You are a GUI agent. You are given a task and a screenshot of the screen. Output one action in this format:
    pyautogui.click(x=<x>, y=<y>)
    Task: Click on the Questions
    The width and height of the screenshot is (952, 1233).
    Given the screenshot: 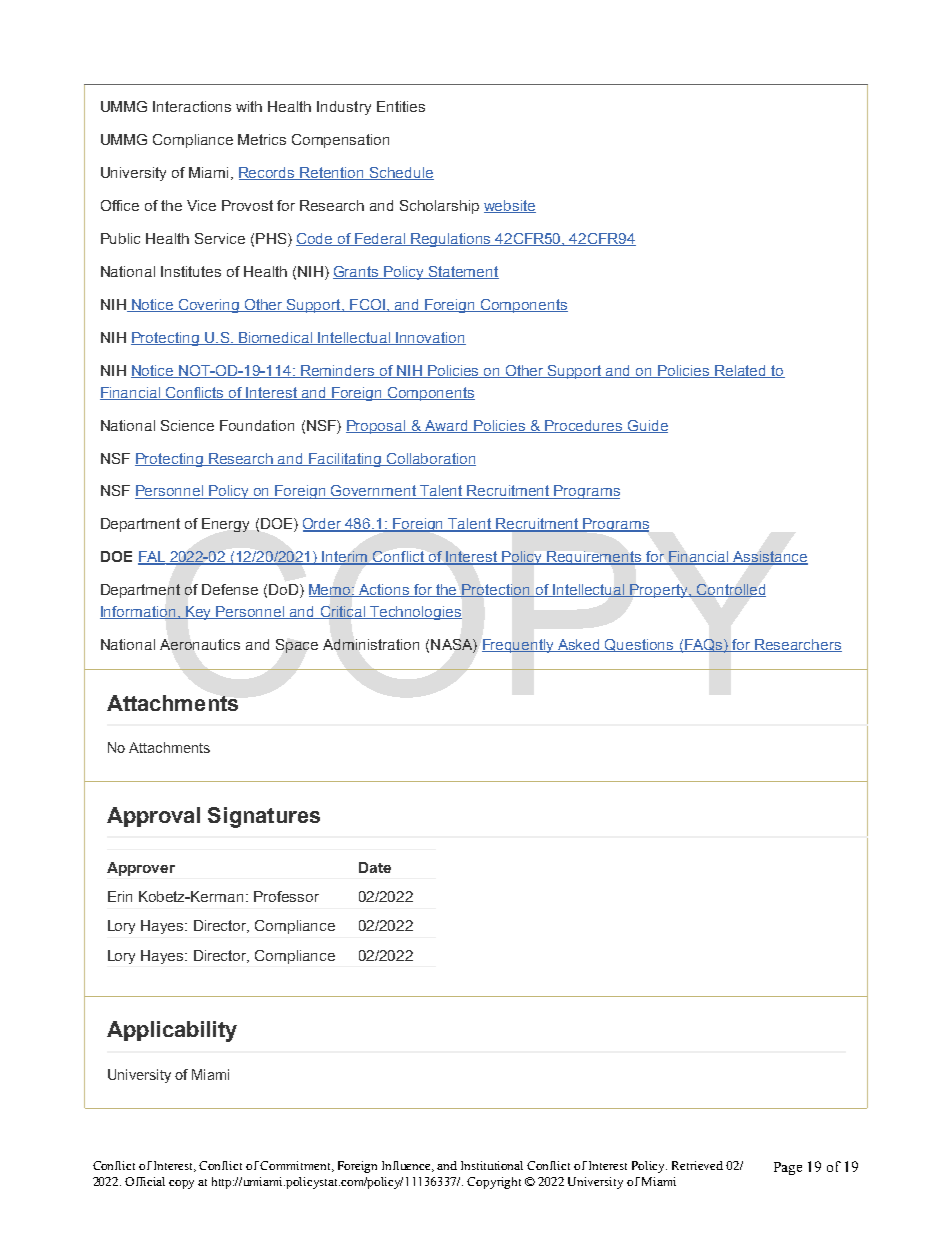 What is the action you would take?
    pyautogui.click(x=640, y=645)
